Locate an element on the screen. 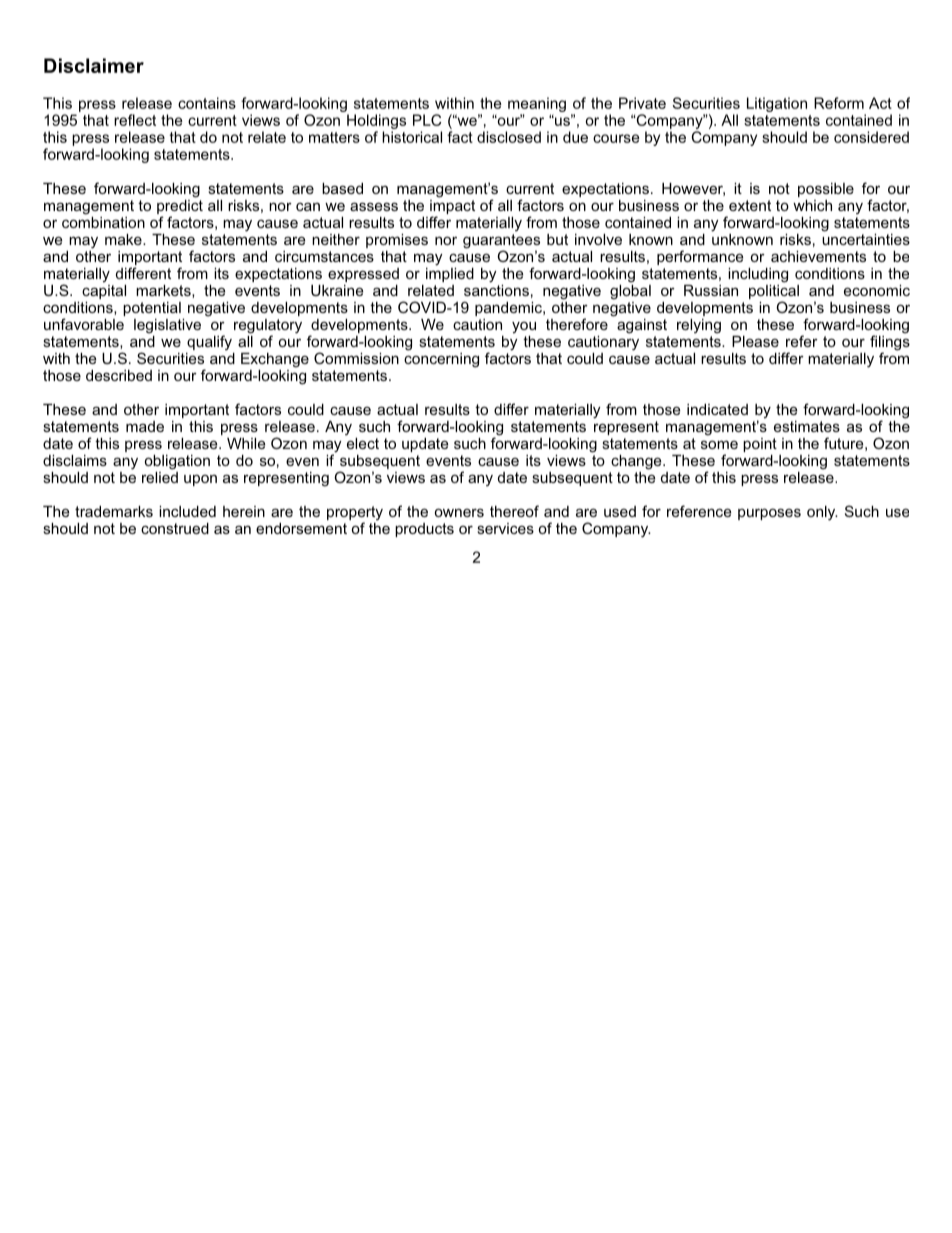 Image resolution: width=952 pixels, height=1233 pixels. contains is located at coordinates (207, 103).
